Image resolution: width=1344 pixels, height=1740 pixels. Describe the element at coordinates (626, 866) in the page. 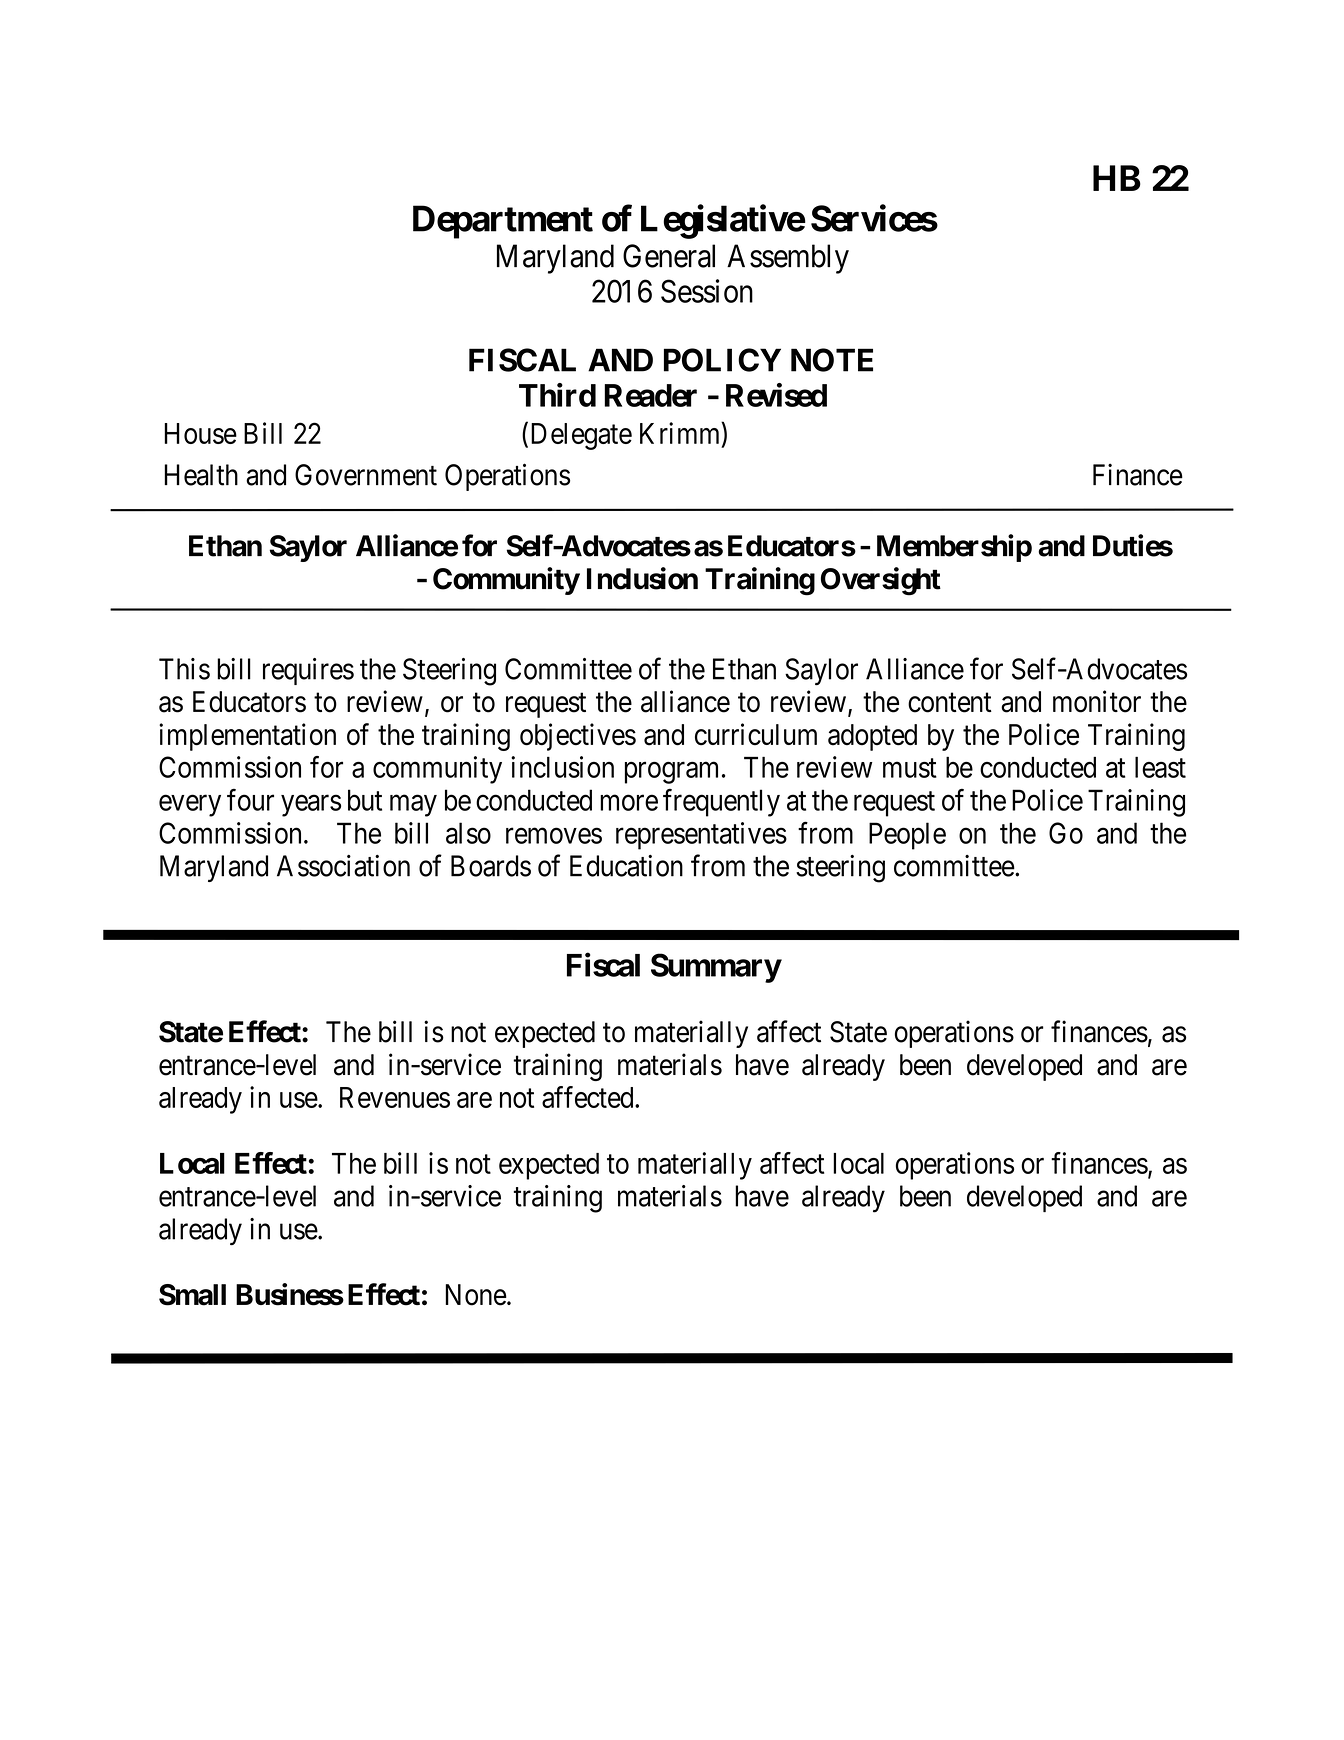

I see `Education` at that location.
